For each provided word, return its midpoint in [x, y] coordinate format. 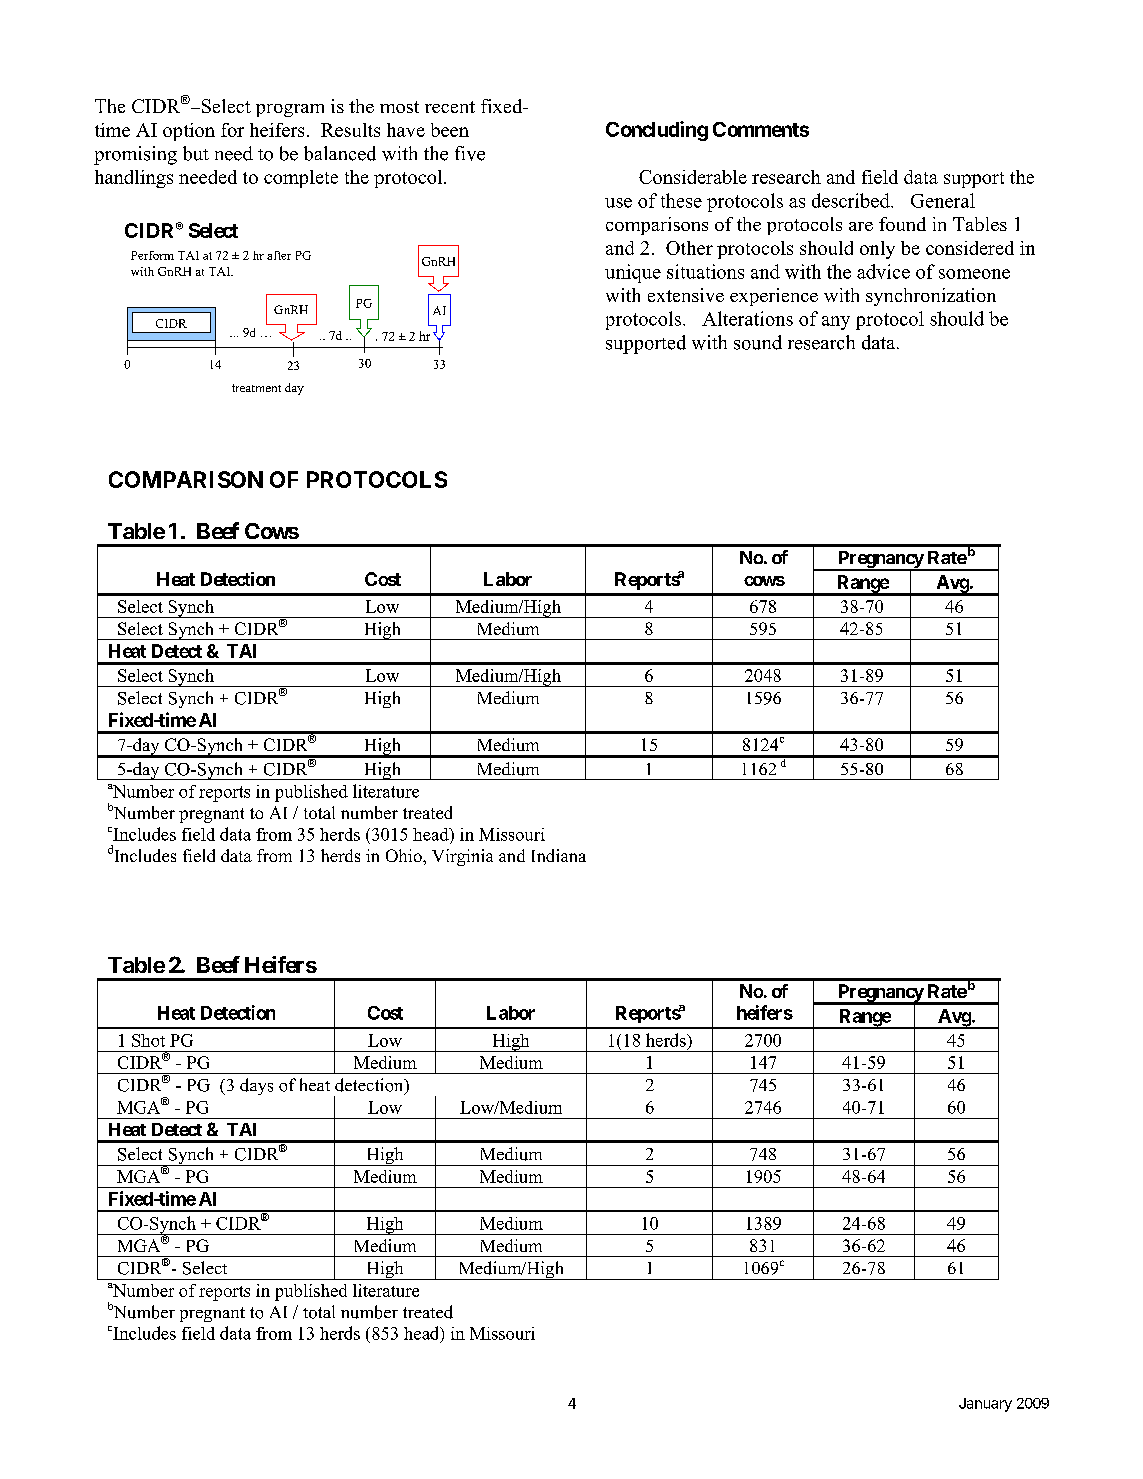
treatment [256, 388]
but [196, 153]
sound [758, 342]
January [985, 1405]
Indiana [559, 855]
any [836, 323]
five [470, 153]
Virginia [462, 857]
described [852, 200]
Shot [148, 1040]
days [256, 1086]
